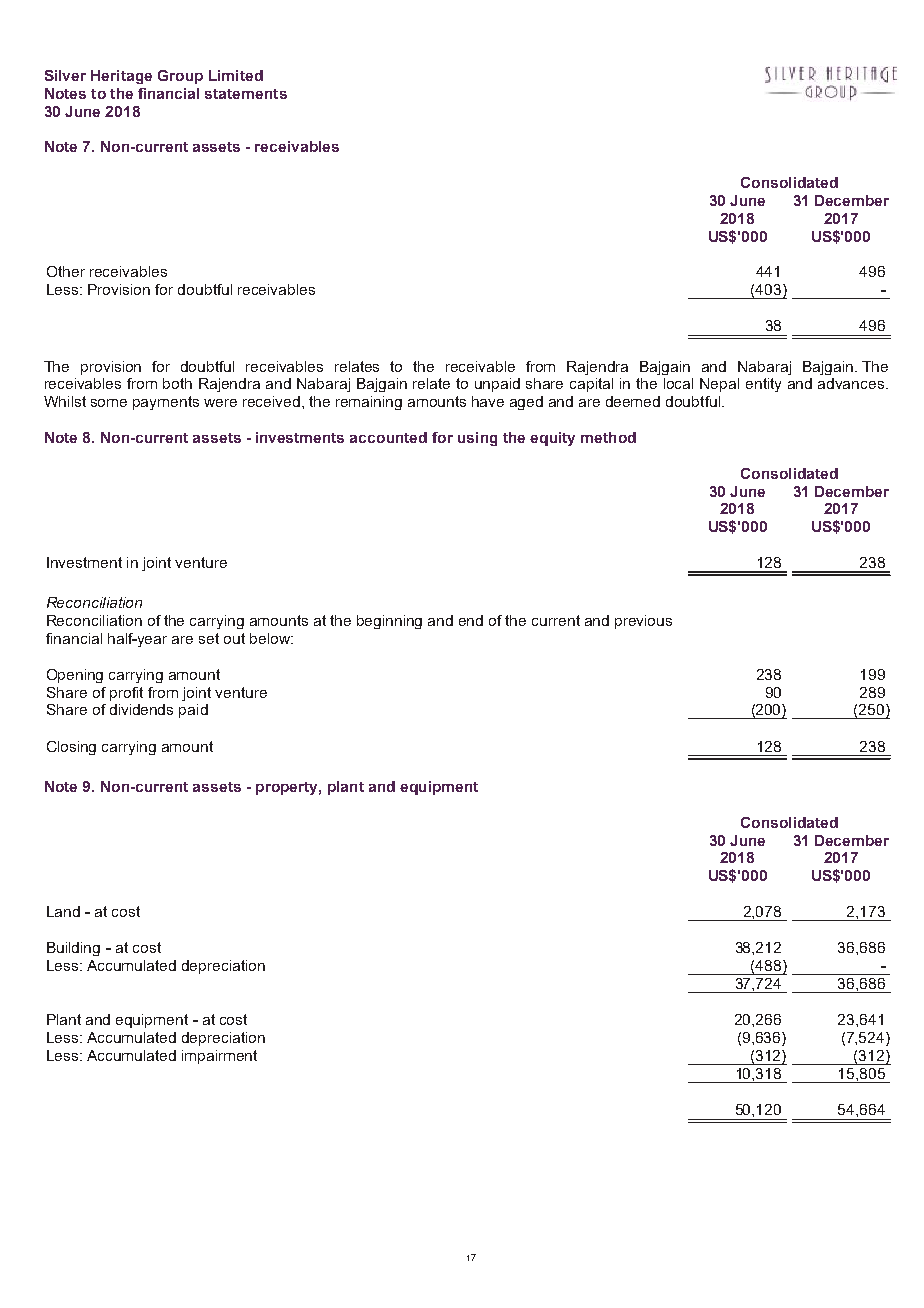 The image size is (924, 1308). What do you see at coordinates (71, 748) in the screenshot?
I see `Closing` at bounding box center [71, 748].
